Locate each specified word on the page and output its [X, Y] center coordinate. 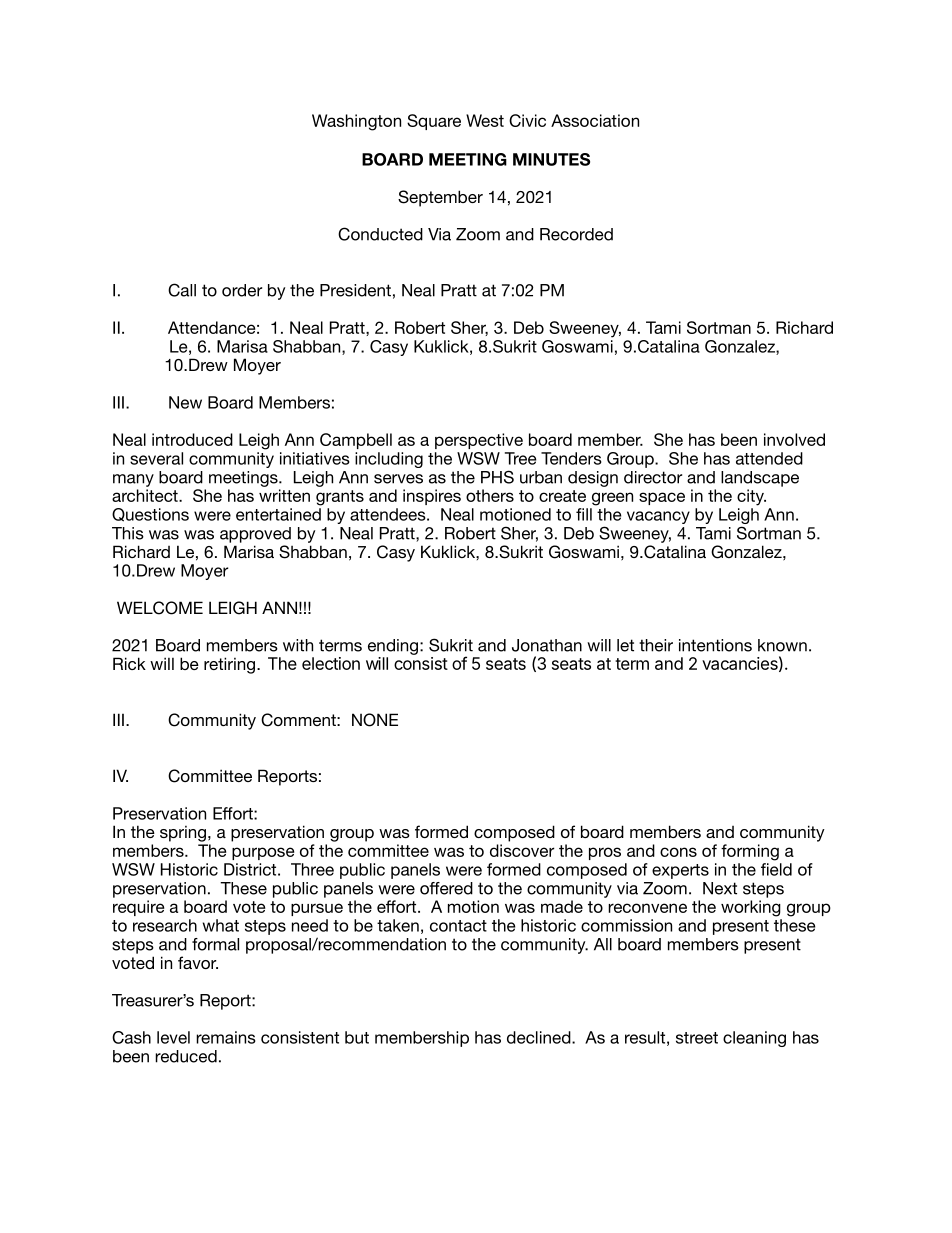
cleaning [754, 1039]
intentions [715, 645]
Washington [356, 122]
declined [540, 1037]
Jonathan [547, 645]
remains [226, 1037]
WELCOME [160, 608]
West [485, 120]
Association [595, 120]
